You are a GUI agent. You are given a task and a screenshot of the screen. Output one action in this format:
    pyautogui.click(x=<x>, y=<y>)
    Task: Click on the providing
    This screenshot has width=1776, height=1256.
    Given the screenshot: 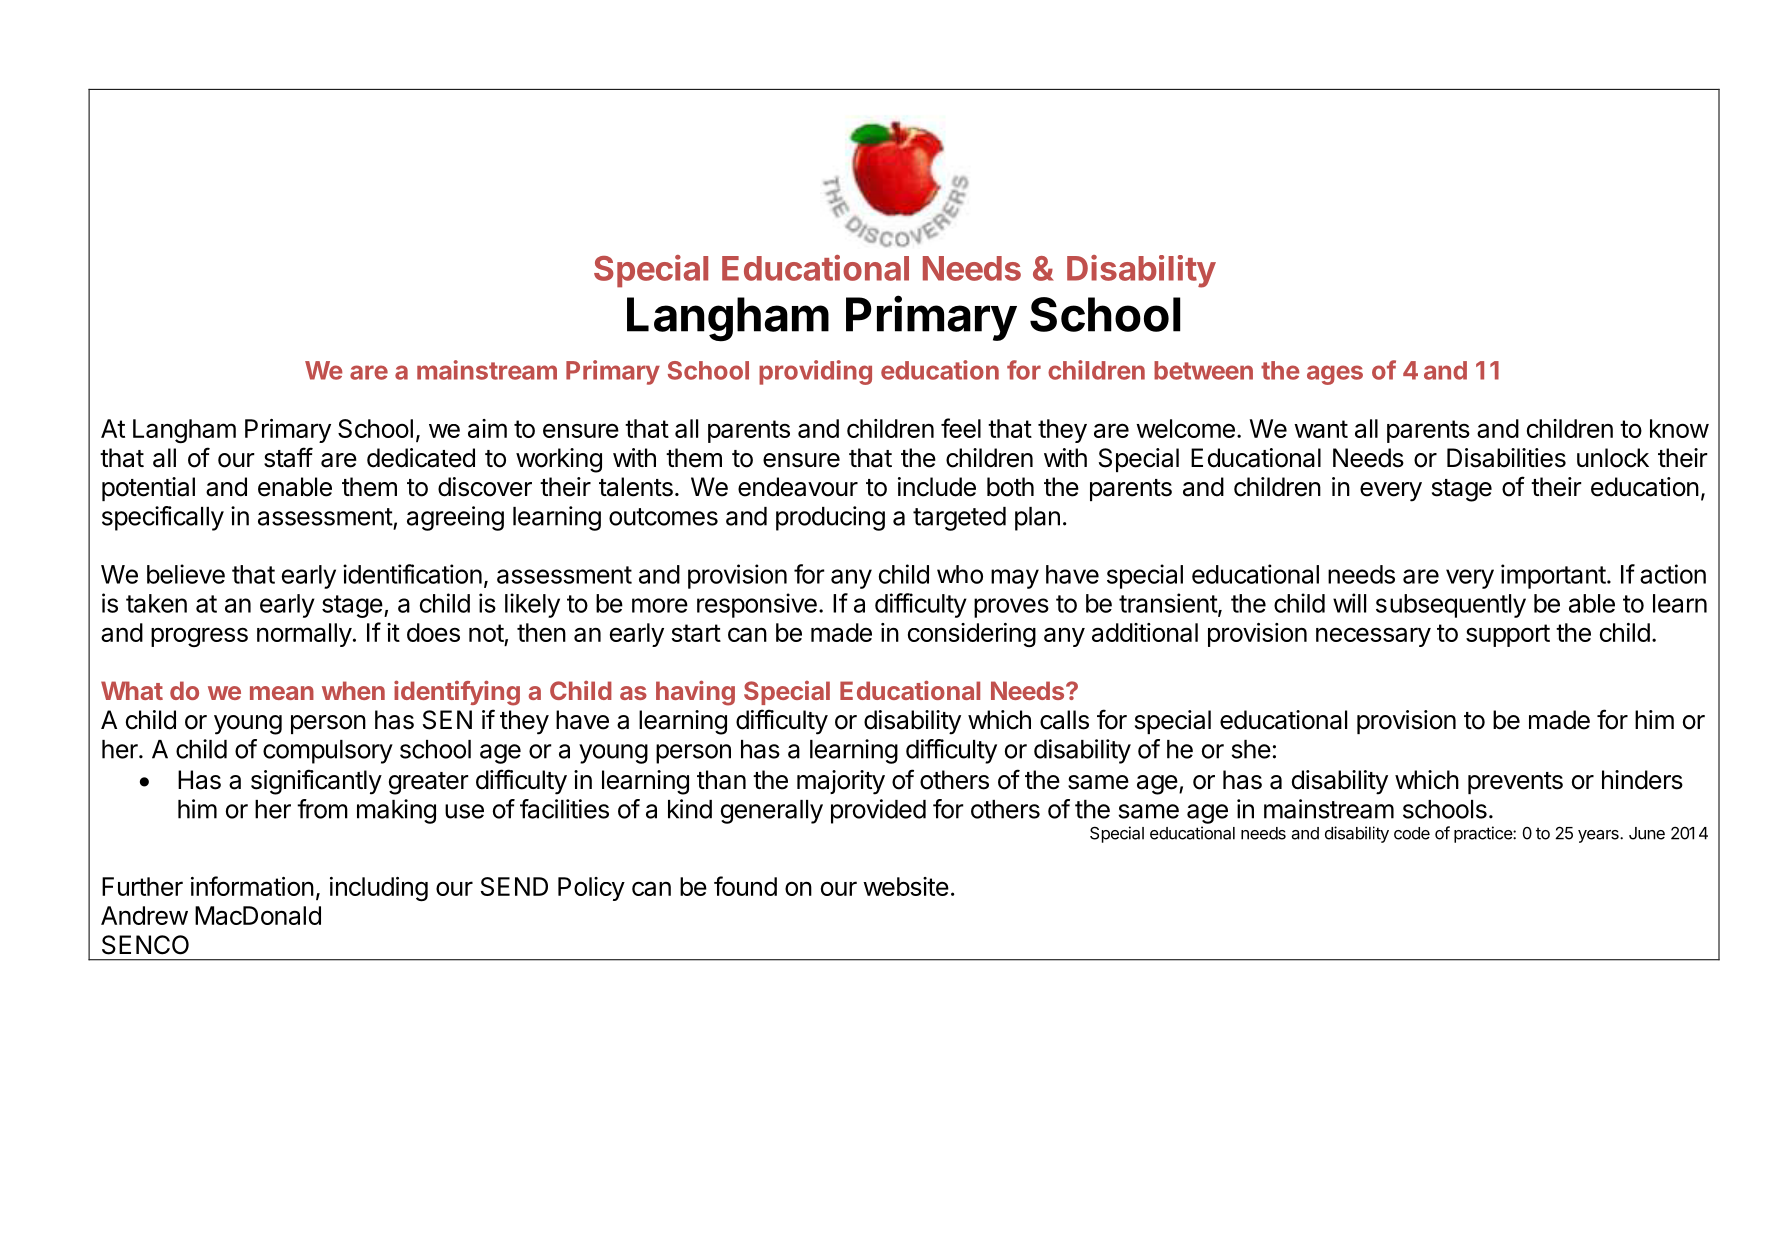 What is the action you would take?
    pyautogui.click(x=815, y=372)
